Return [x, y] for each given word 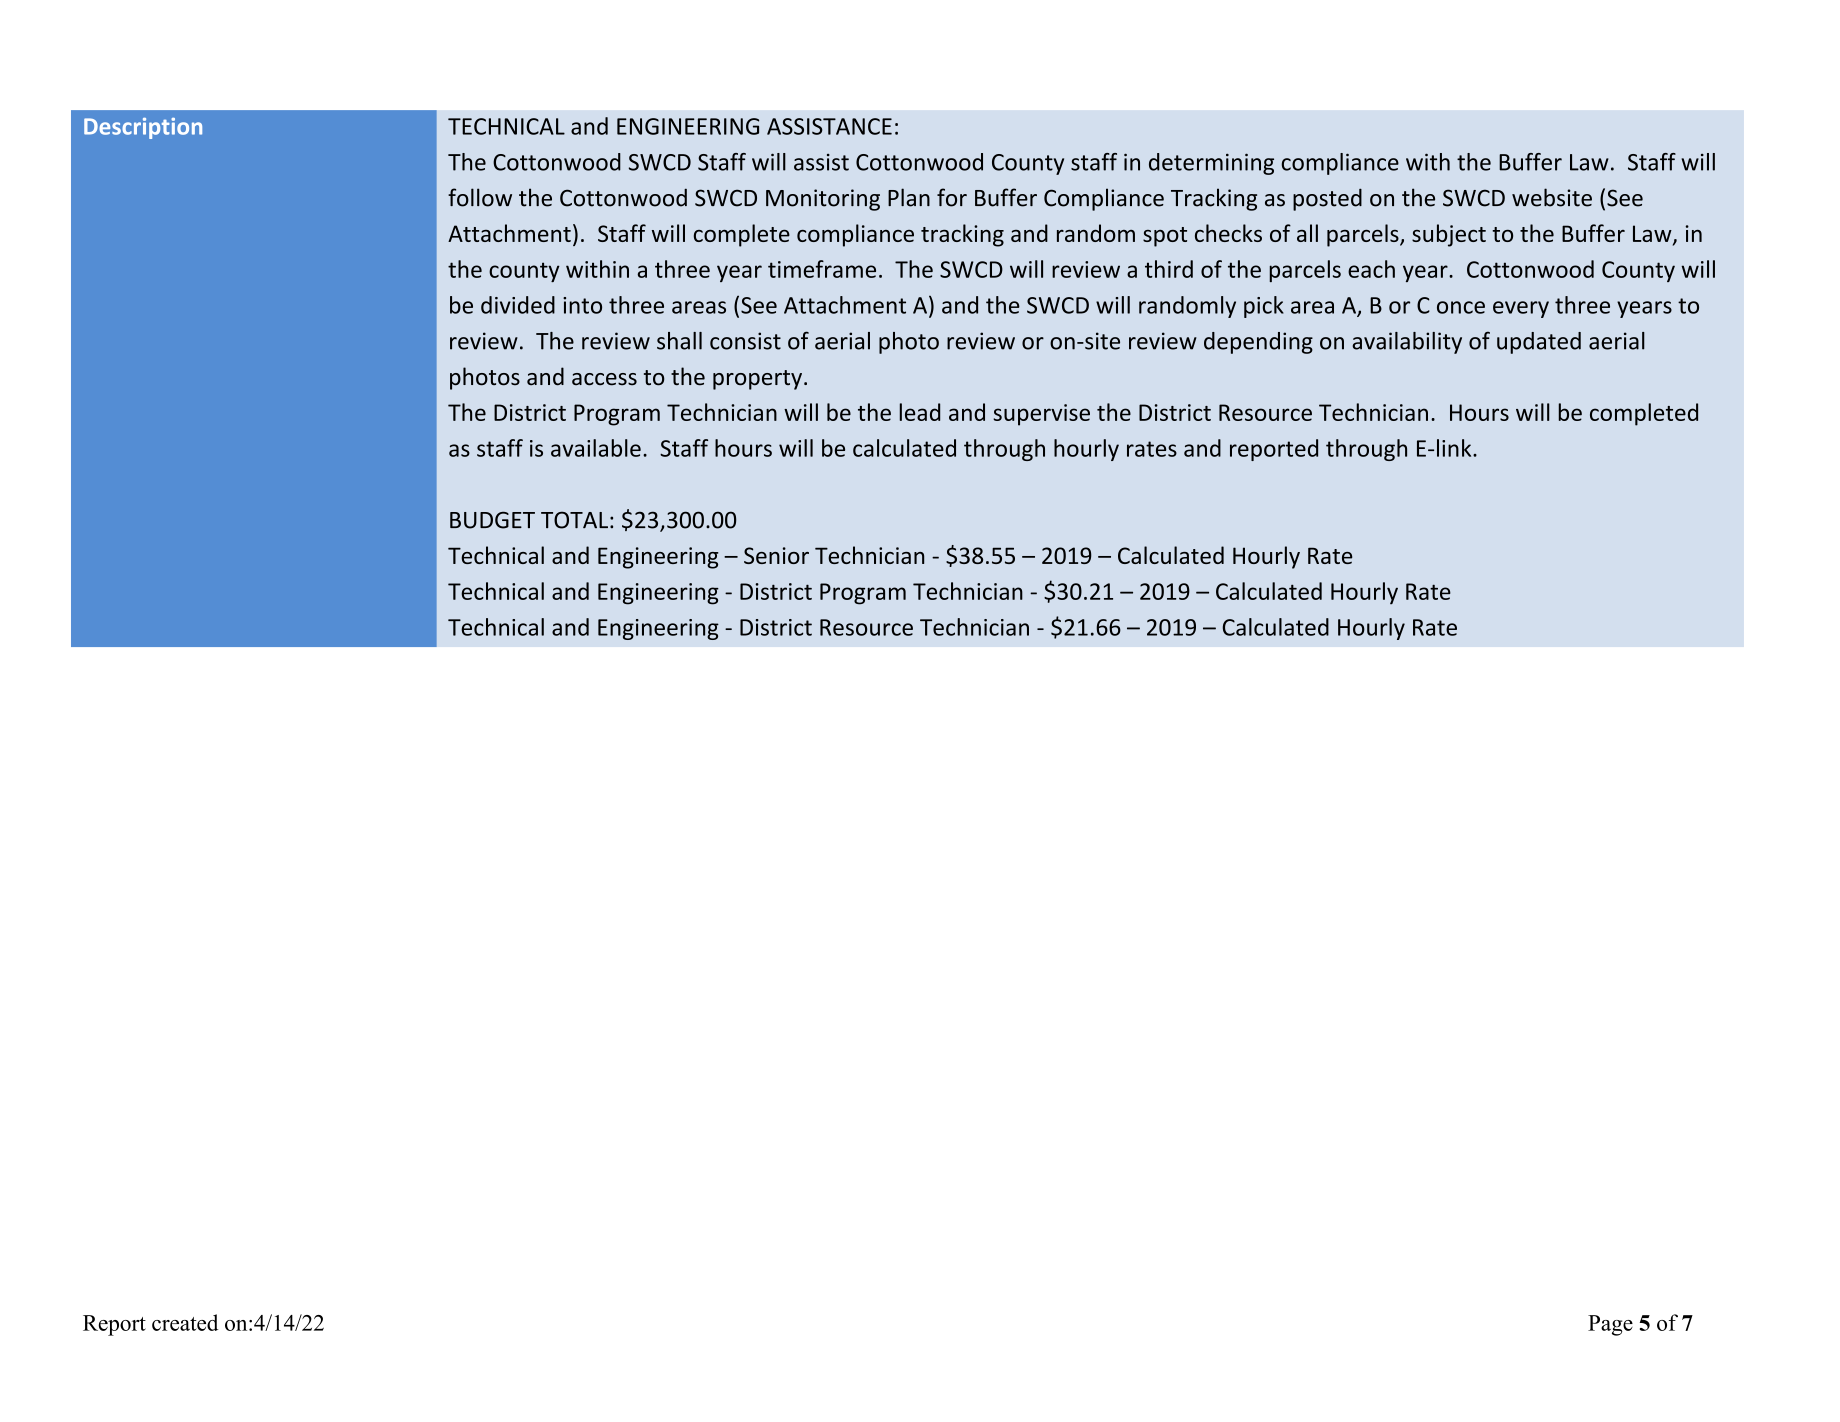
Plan [909, 197]
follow [480, 197]
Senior [776, 555]
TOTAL [574, 520]
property [757, 380]
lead [920, 412]
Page [1610, 1325]
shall [679, 341]
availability [1407, 343]
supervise [1041, 415]
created [185, 1322]
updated [1539, 343]
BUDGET [492, 520]
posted [1327, 199]
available [596, 448]
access [604, 379]
